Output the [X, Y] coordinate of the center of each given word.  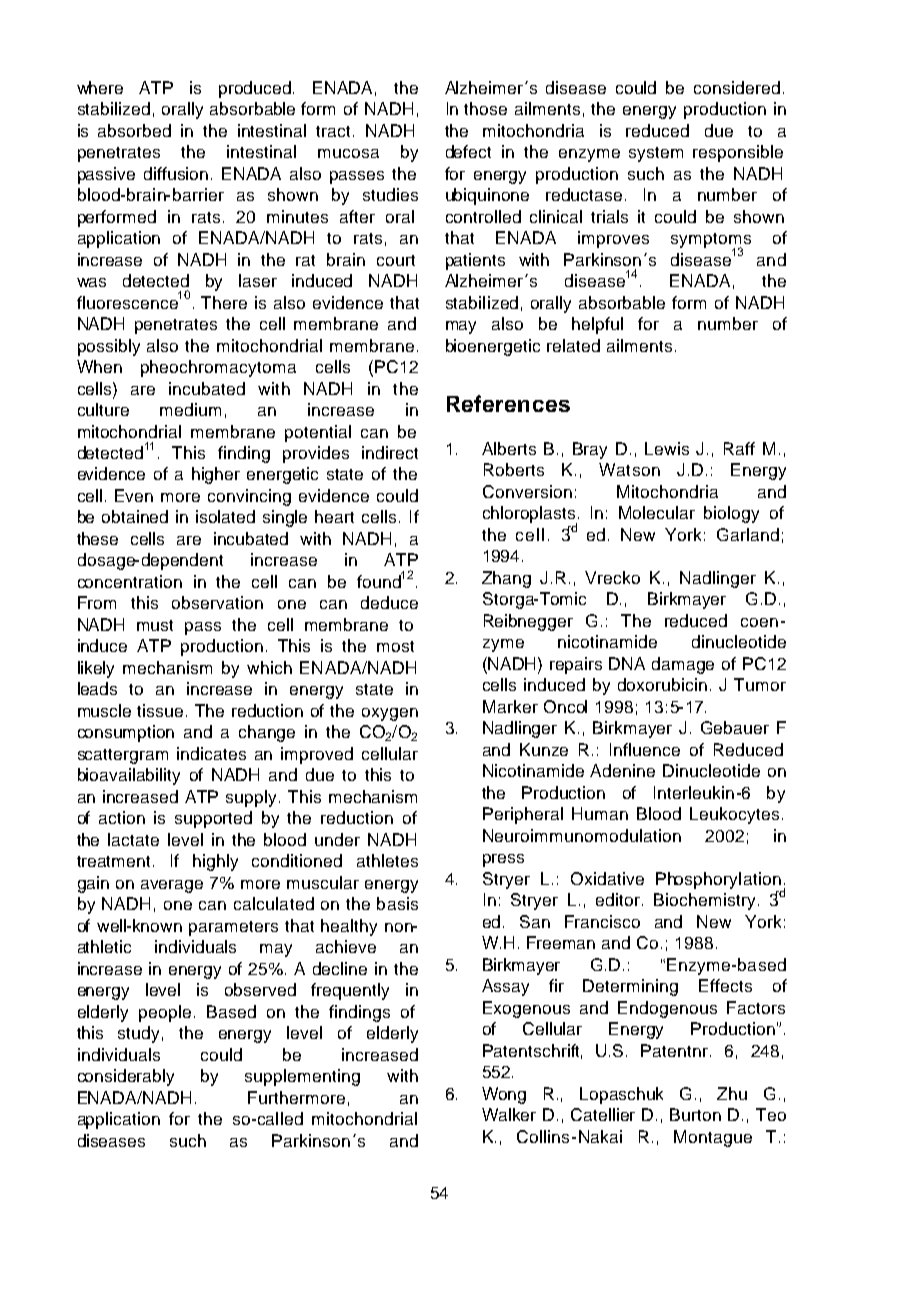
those [485, 108]
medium [190, 409]
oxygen [390, 714]
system [656, 154]
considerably [126, 1077]
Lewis [667, 448]
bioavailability [129, 776]
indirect [390, 452]
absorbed [134, 130]
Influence [645, 749]
